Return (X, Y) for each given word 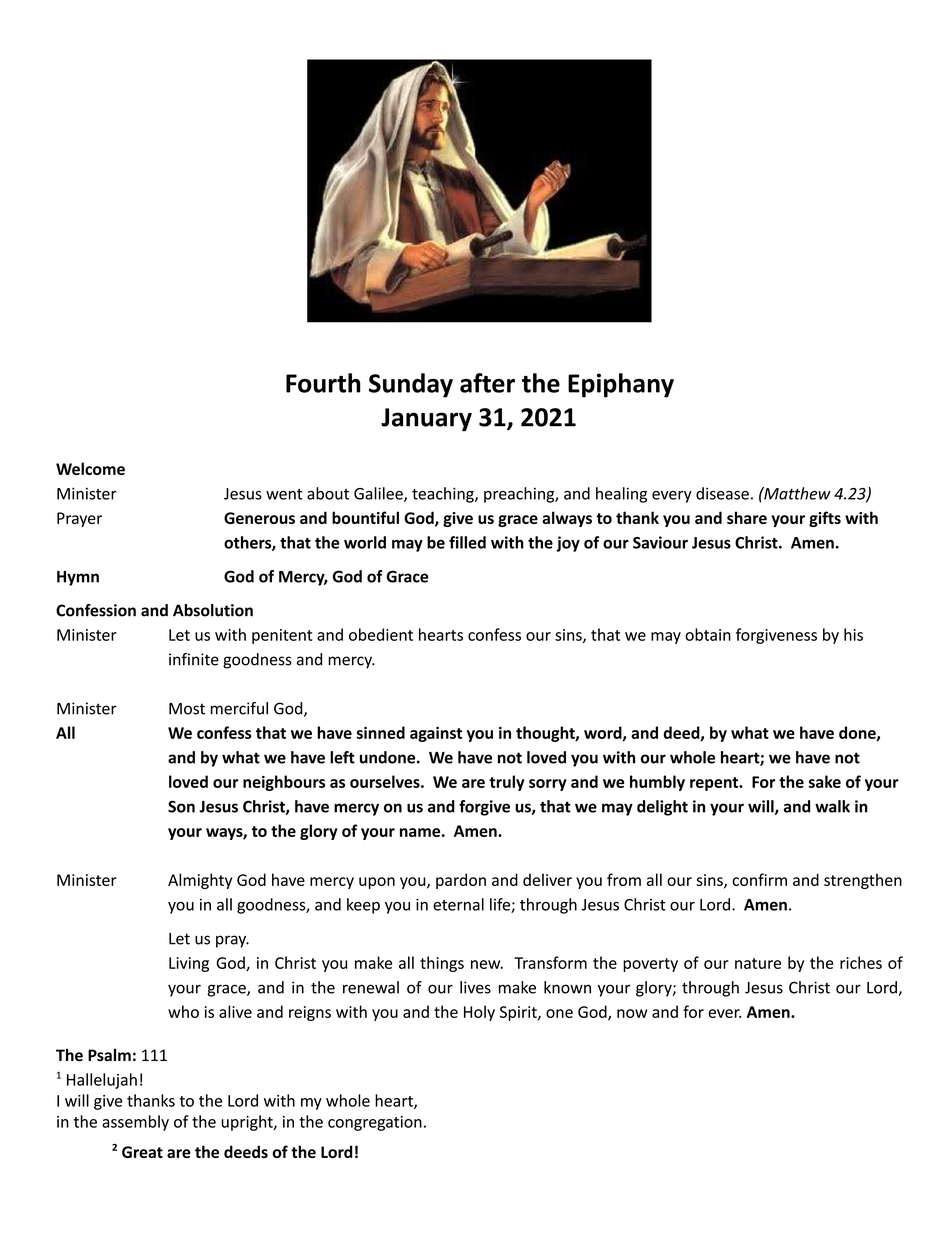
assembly (135, 1123)
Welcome (90, 468)
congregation (375, 1123)
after (487, 383)
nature (758, 963)
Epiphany (621, 385)
